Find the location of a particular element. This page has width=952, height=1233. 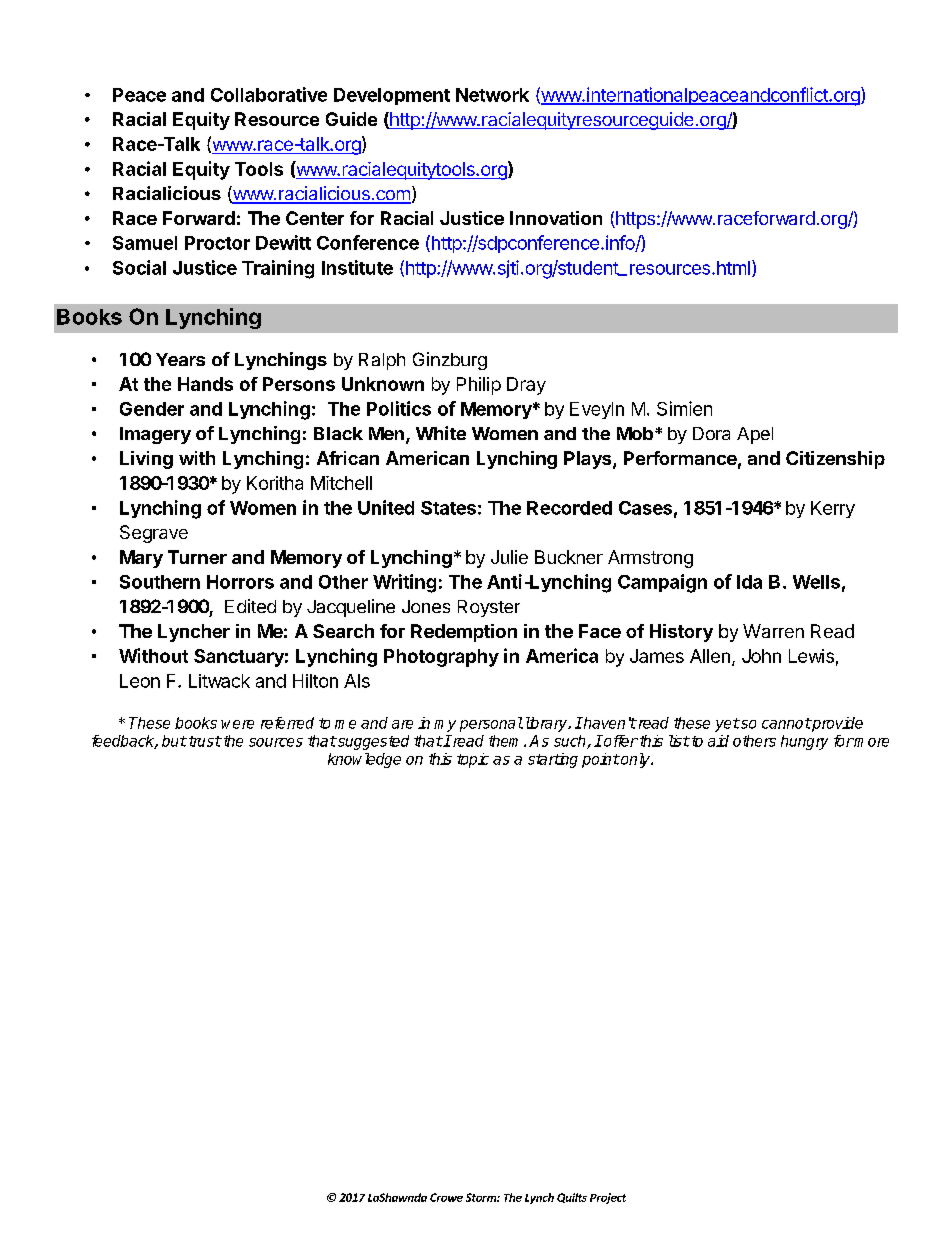

Collaborative is located at coordinates (269, 94).
